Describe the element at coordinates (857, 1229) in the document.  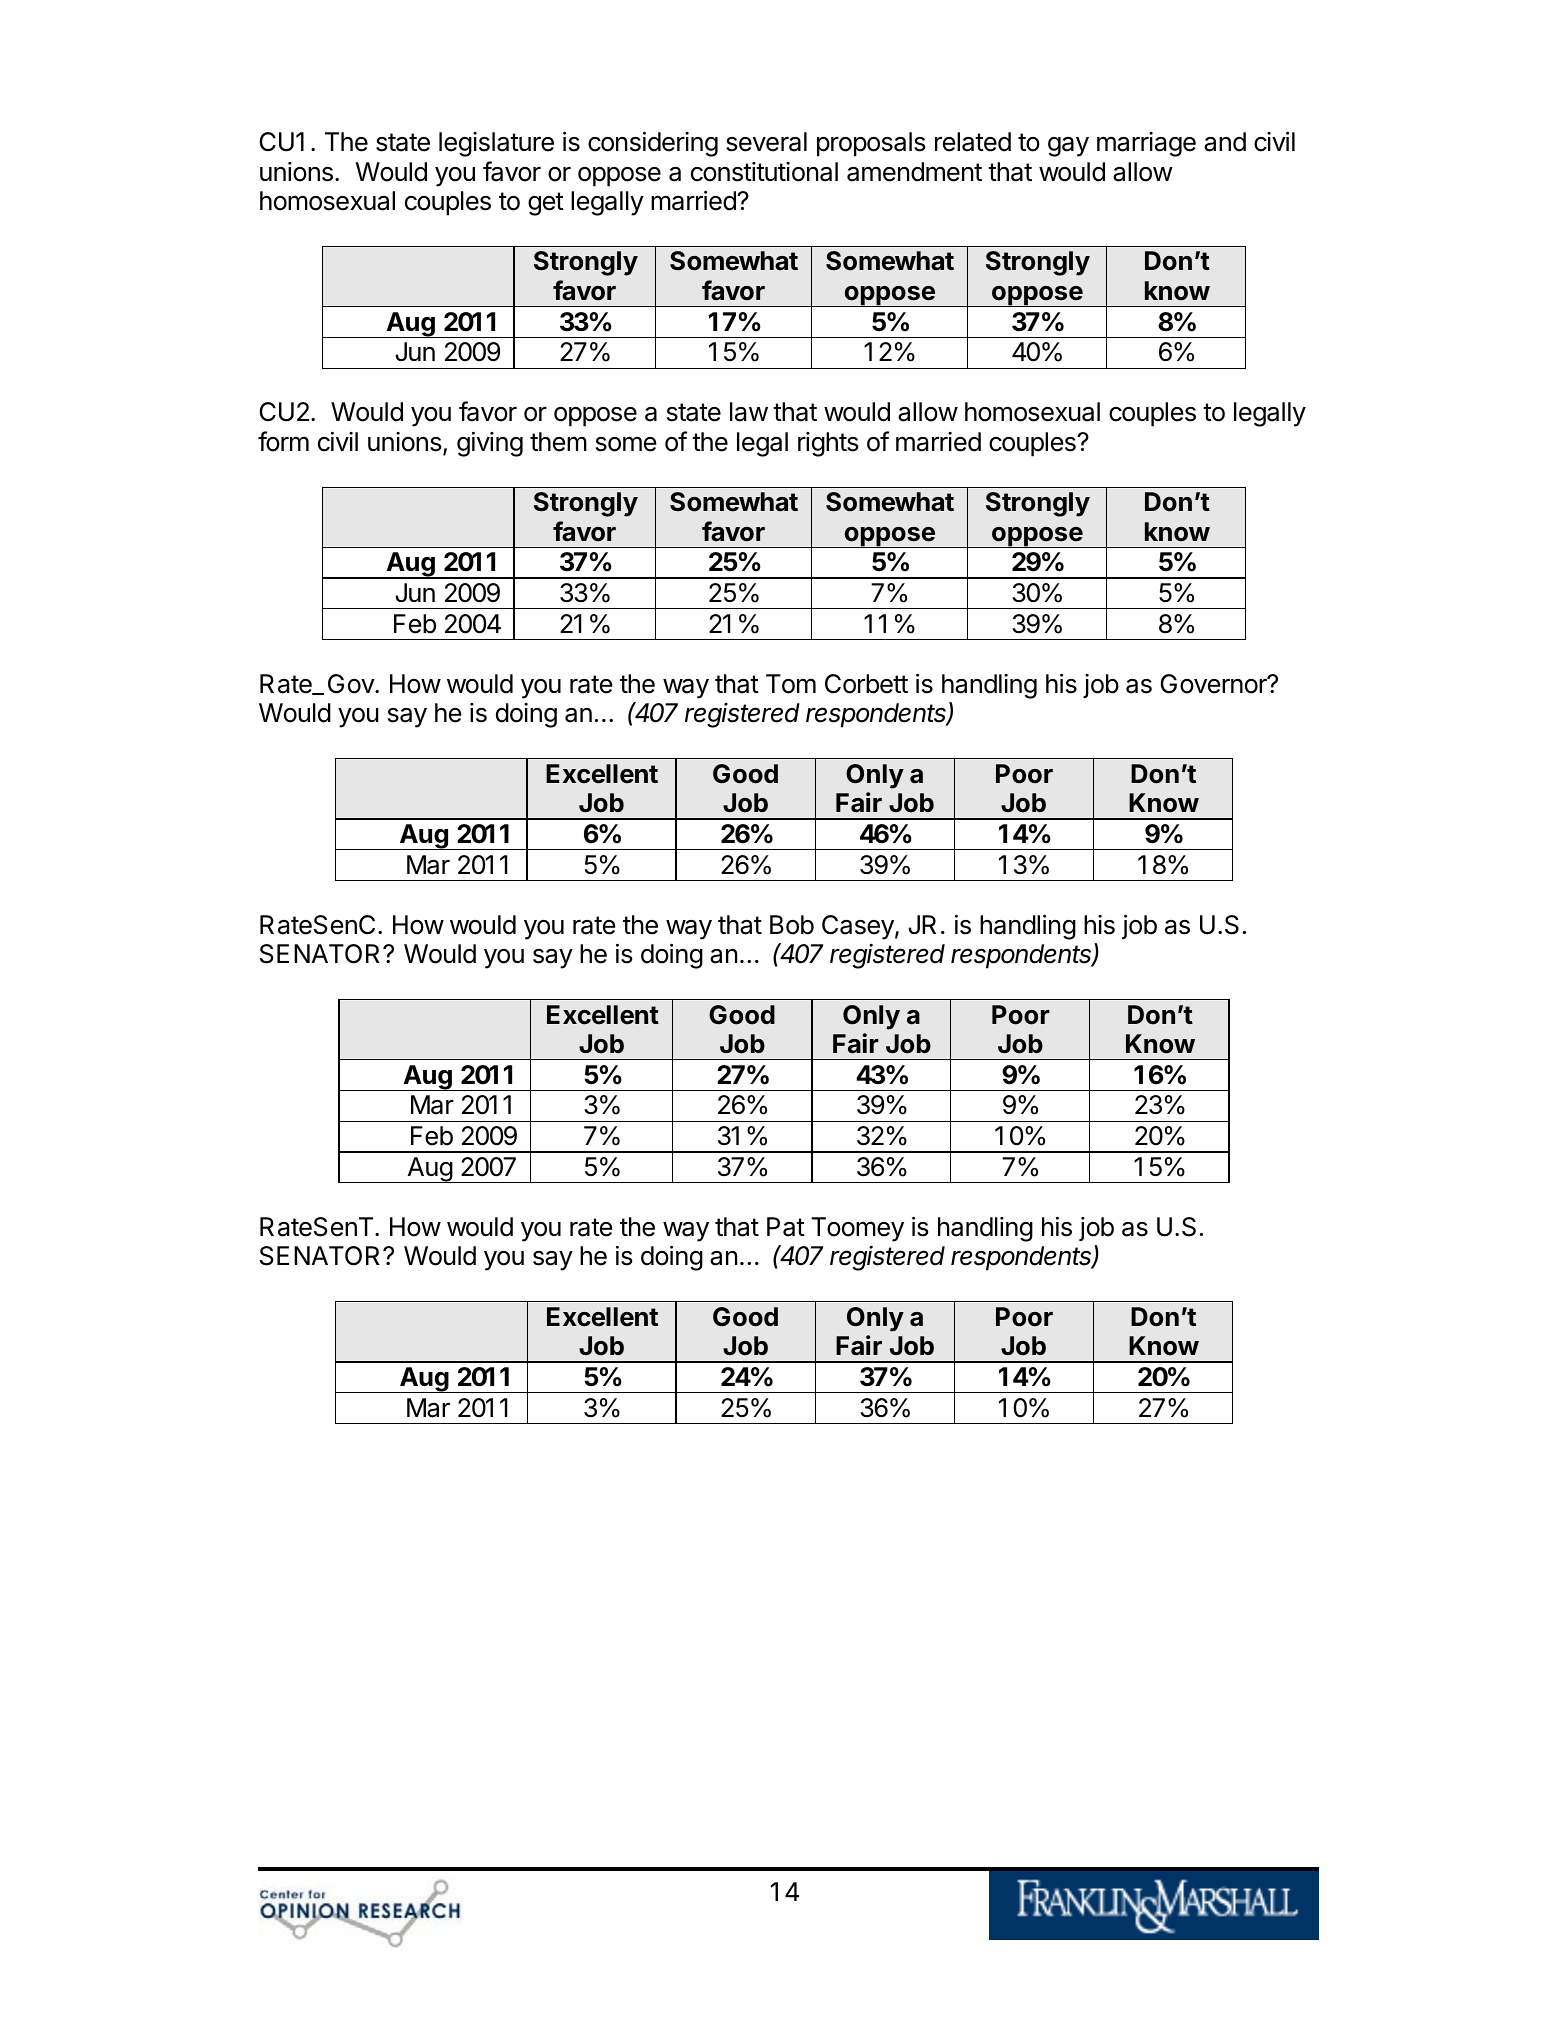
I see `Toomey` at that location.
